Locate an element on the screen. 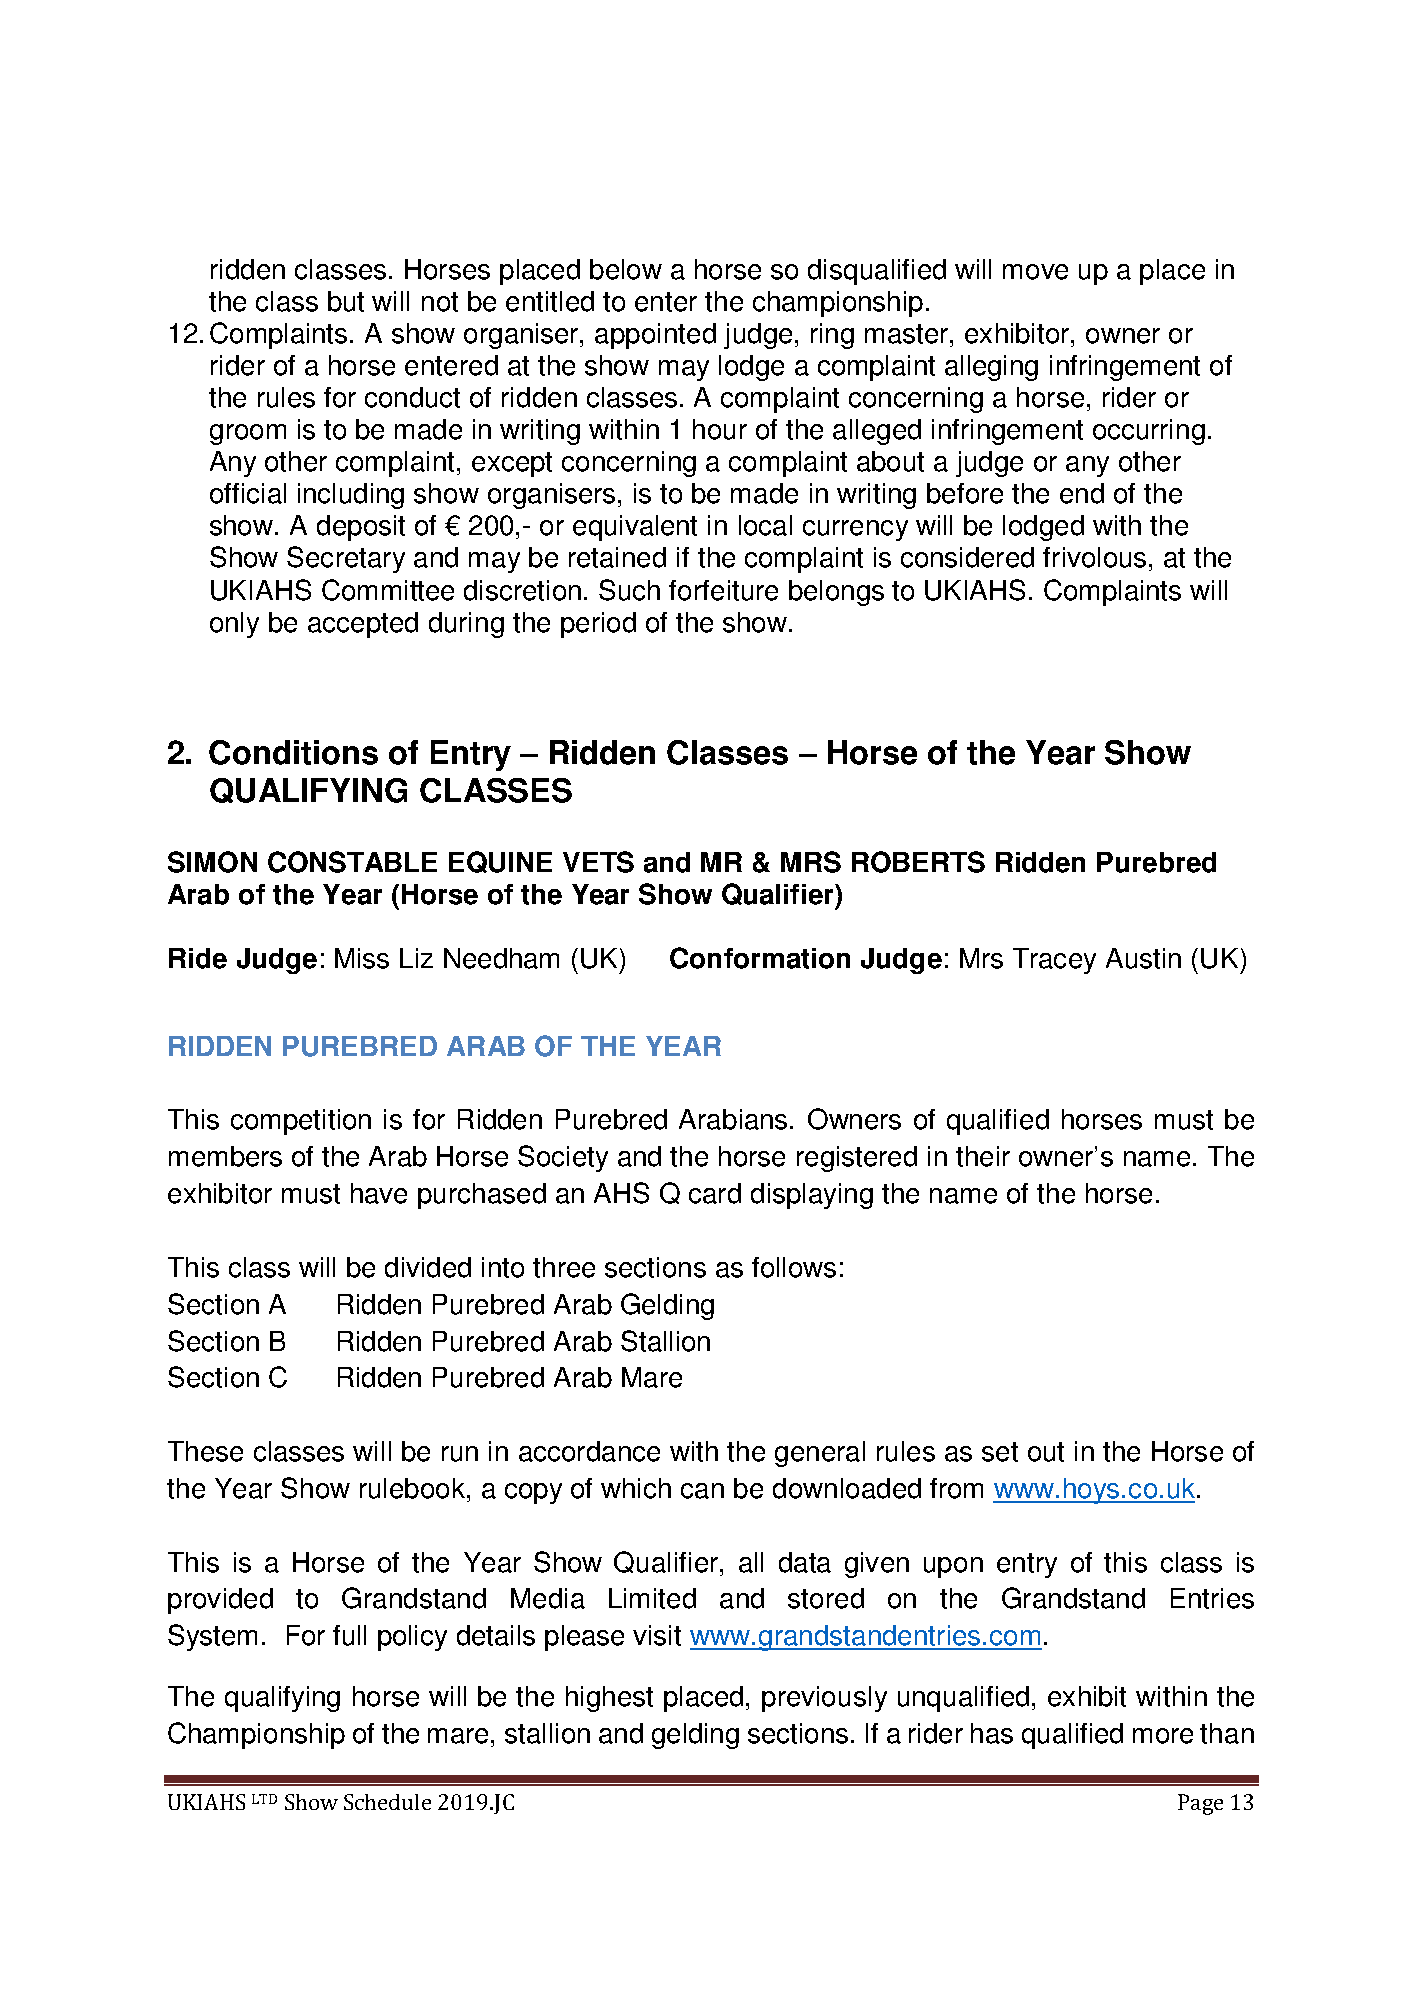 The width and height of the screenshot is (1421, 2010). follows is located at coordinates (794, 1267).
